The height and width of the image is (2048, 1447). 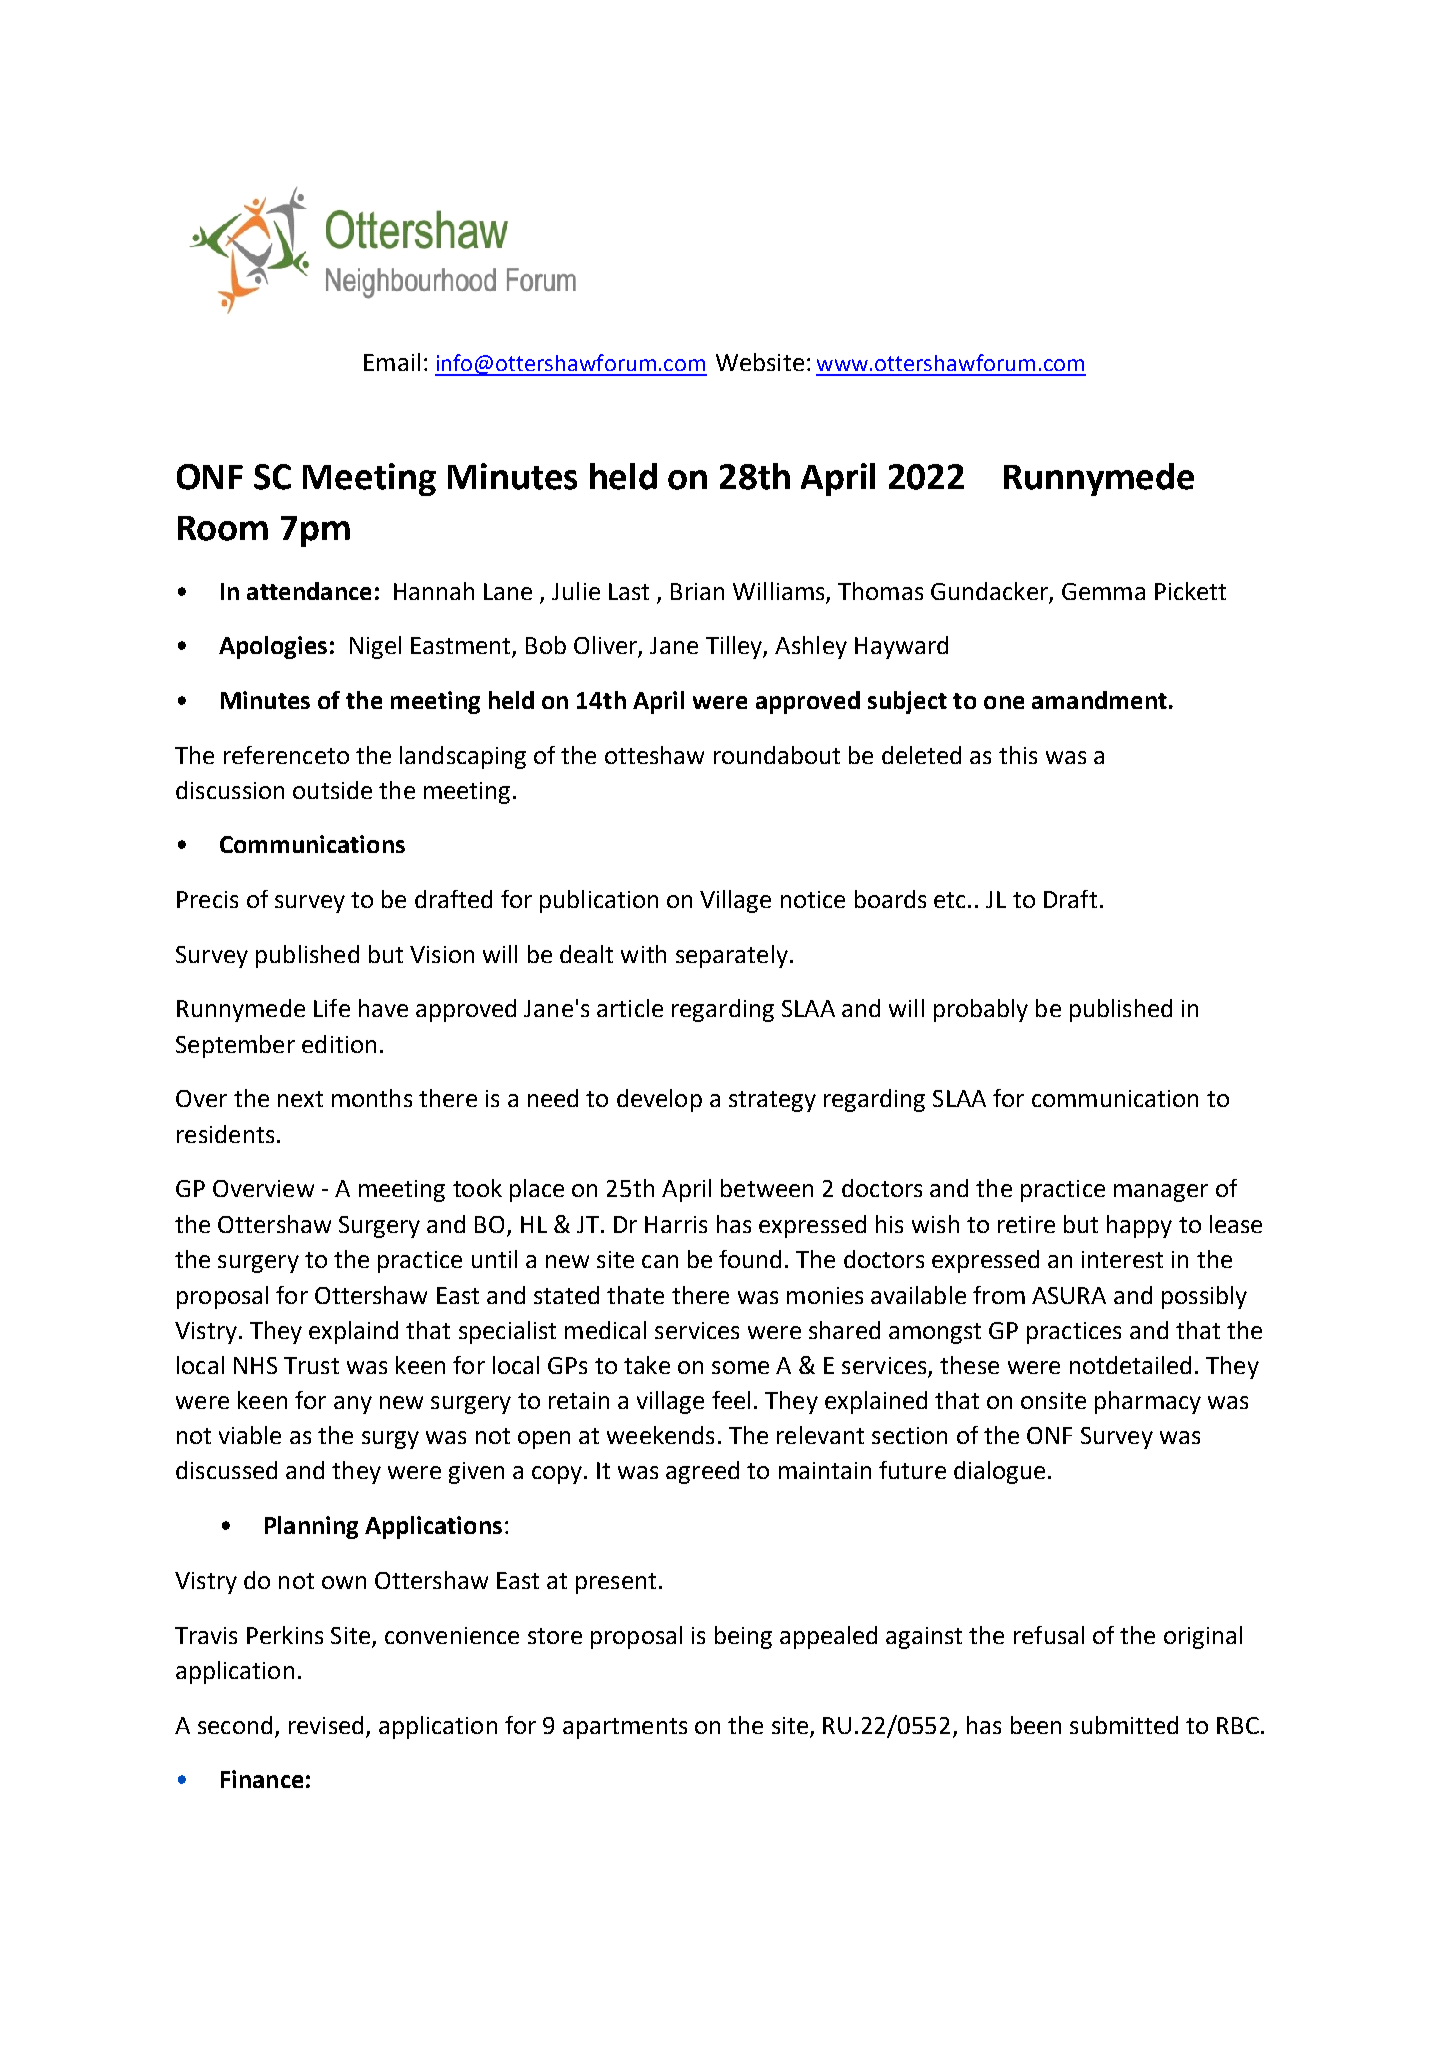 What do you see at coordinates (813, 899) in the image?
I see `notice` at bounding box center [813, 899].
